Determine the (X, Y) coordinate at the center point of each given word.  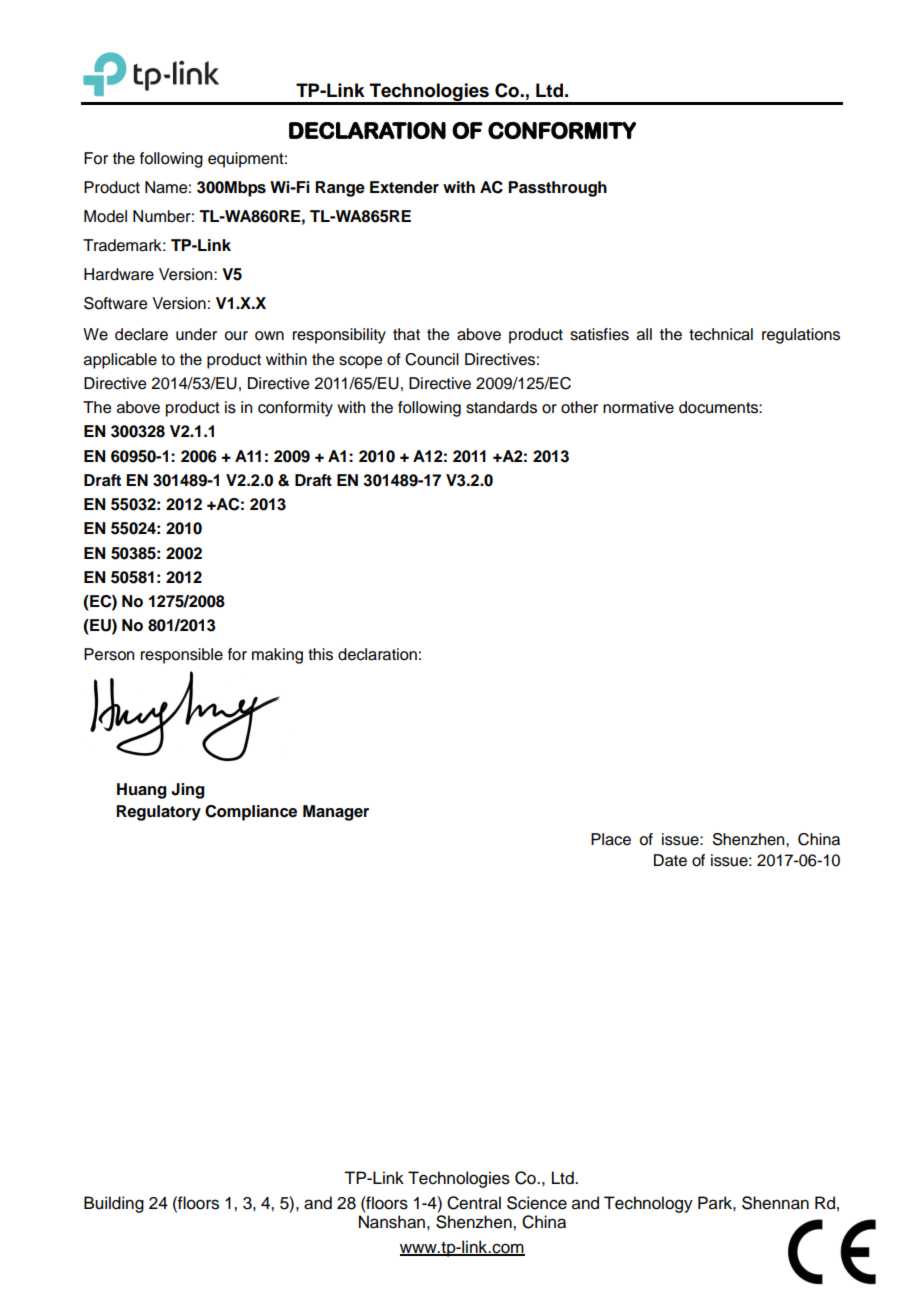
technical (721, 334)
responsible (182, 656)
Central (474, 1203)
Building (114, 1204)
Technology (648, 1204)
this (320, 654)
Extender (404, 187)
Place (611, 839)
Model (105, 216)
